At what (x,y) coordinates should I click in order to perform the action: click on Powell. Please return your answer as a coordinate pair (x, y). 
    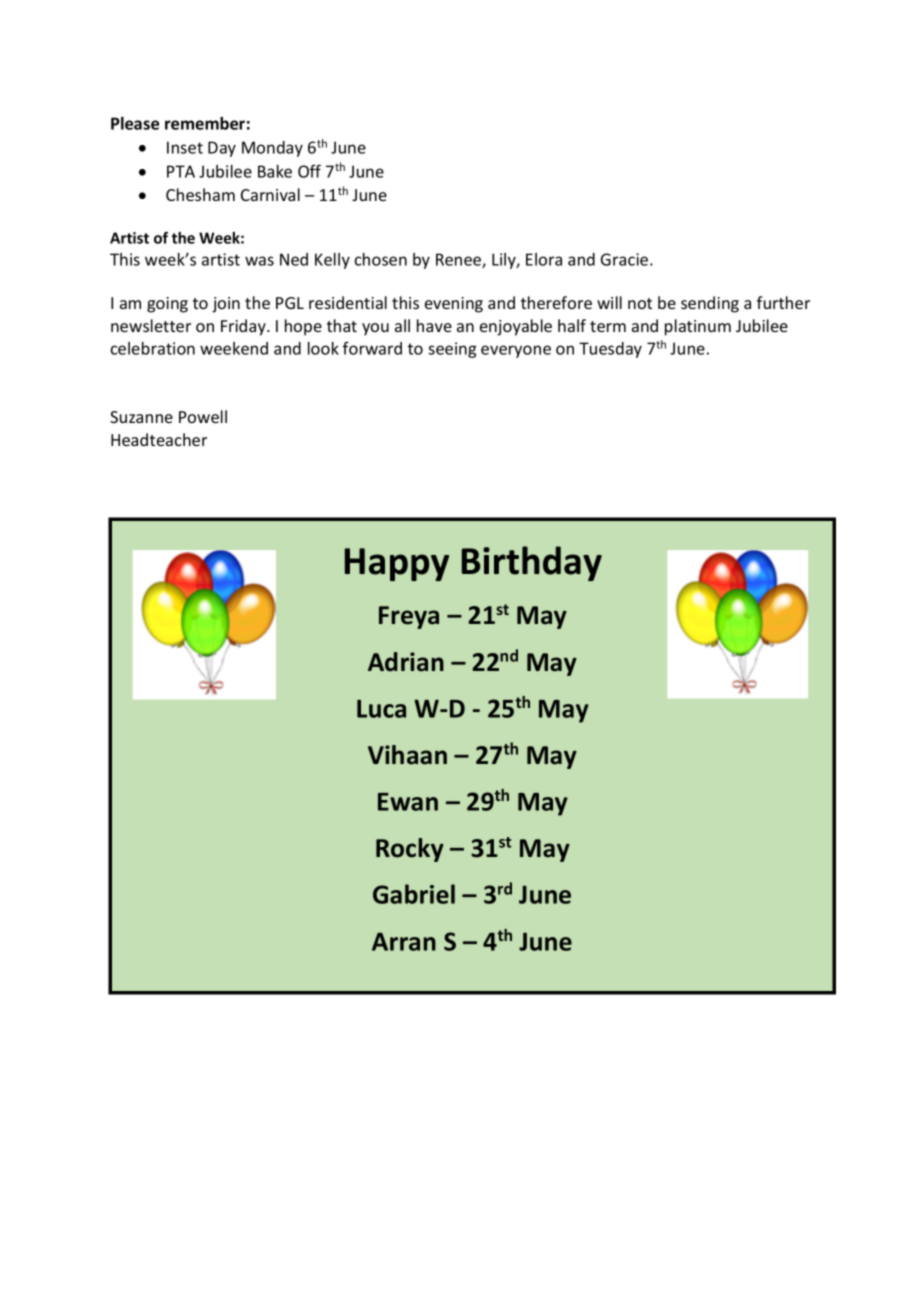
    Looking at the image, I should click on (203, 416).
